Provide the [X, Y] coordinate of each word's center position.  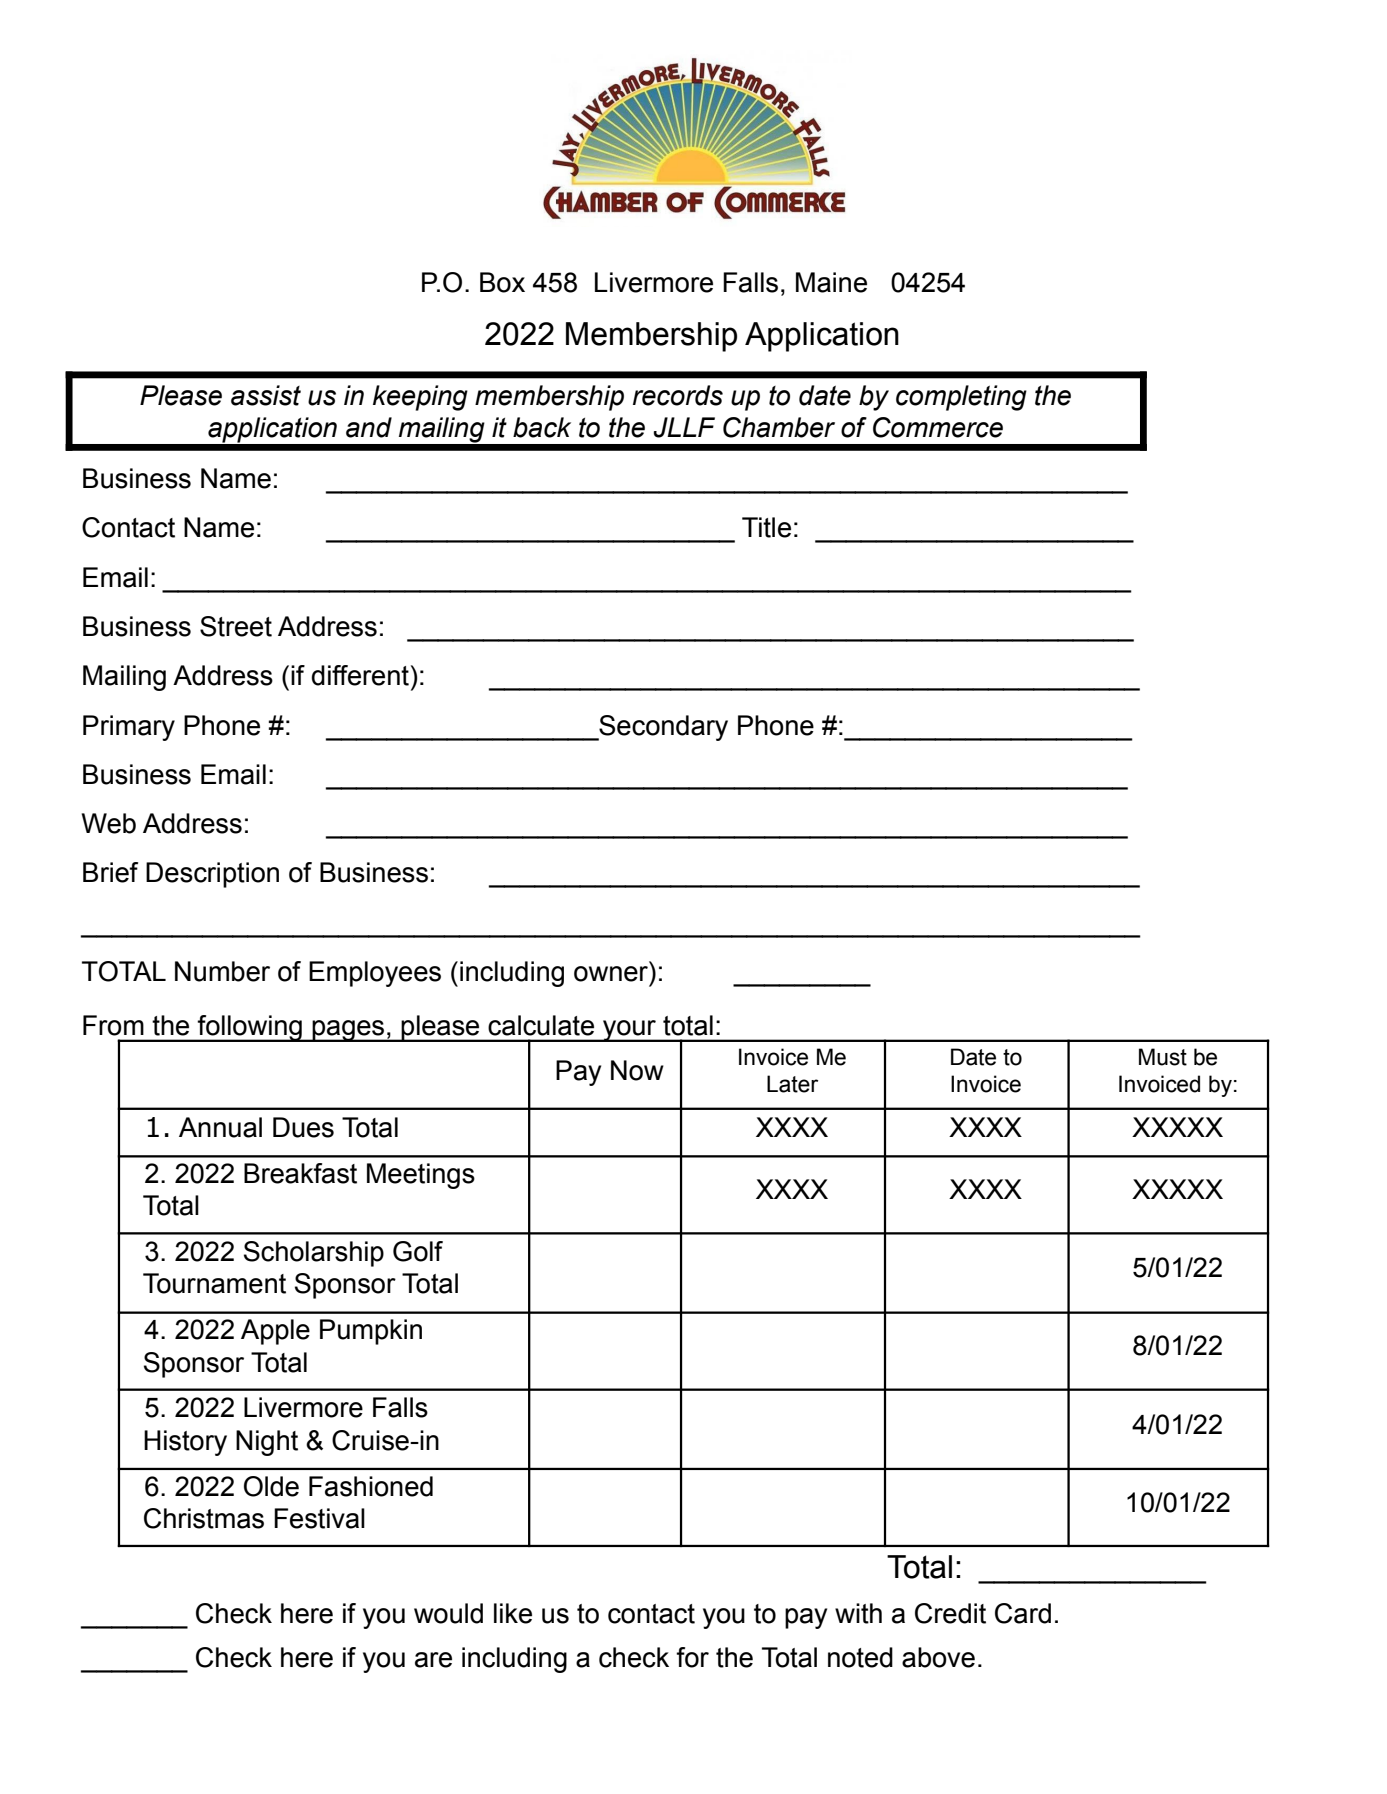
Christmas [204, 1518]
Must [1163, 1057]
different [360, 675]
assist [266, 395]
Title [766, 527]
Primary [129, 728]
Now [637, 1070]
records [678, 395]
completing [961, 398]
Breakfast [300, 1173]
